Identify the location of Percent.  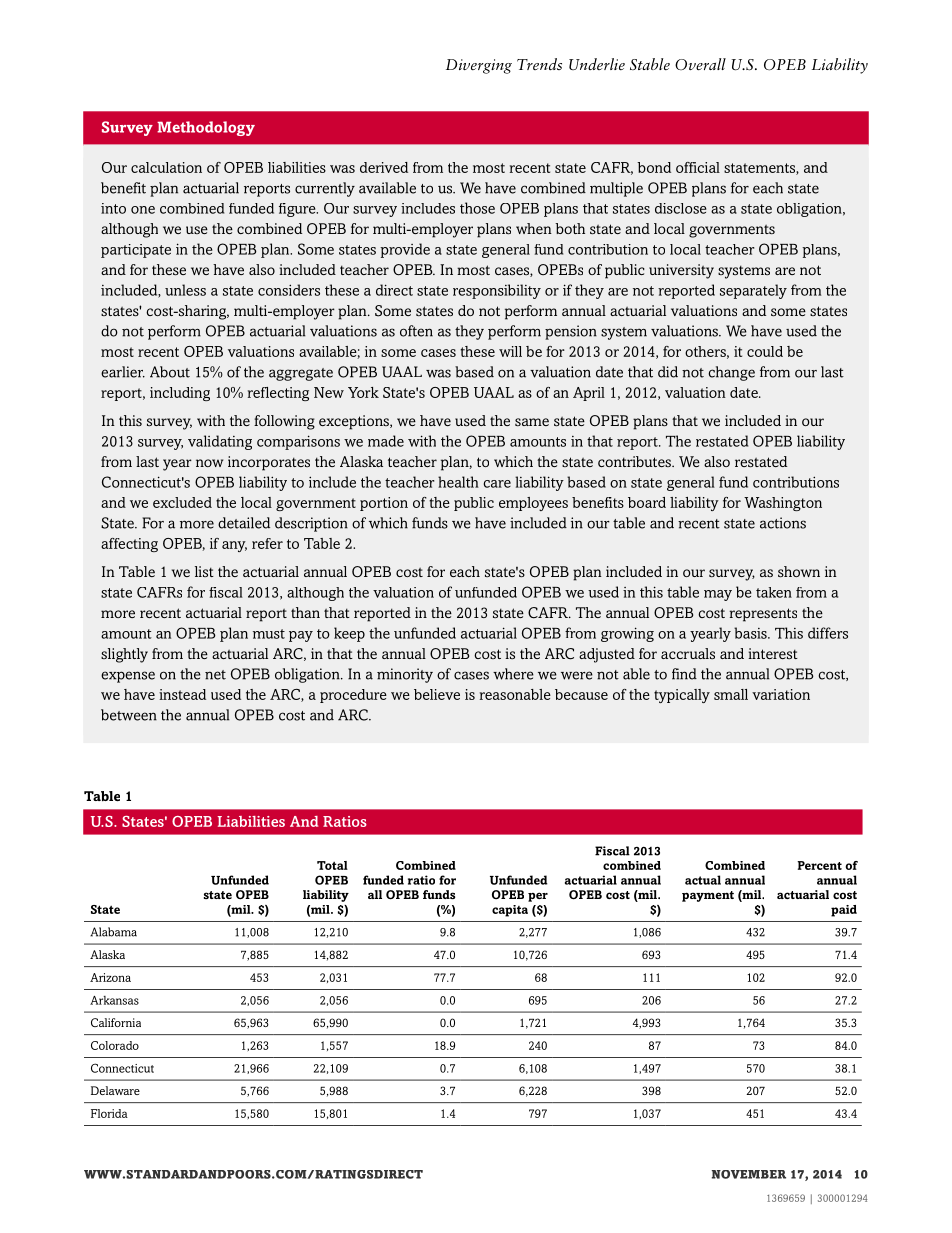
(819, 865).
